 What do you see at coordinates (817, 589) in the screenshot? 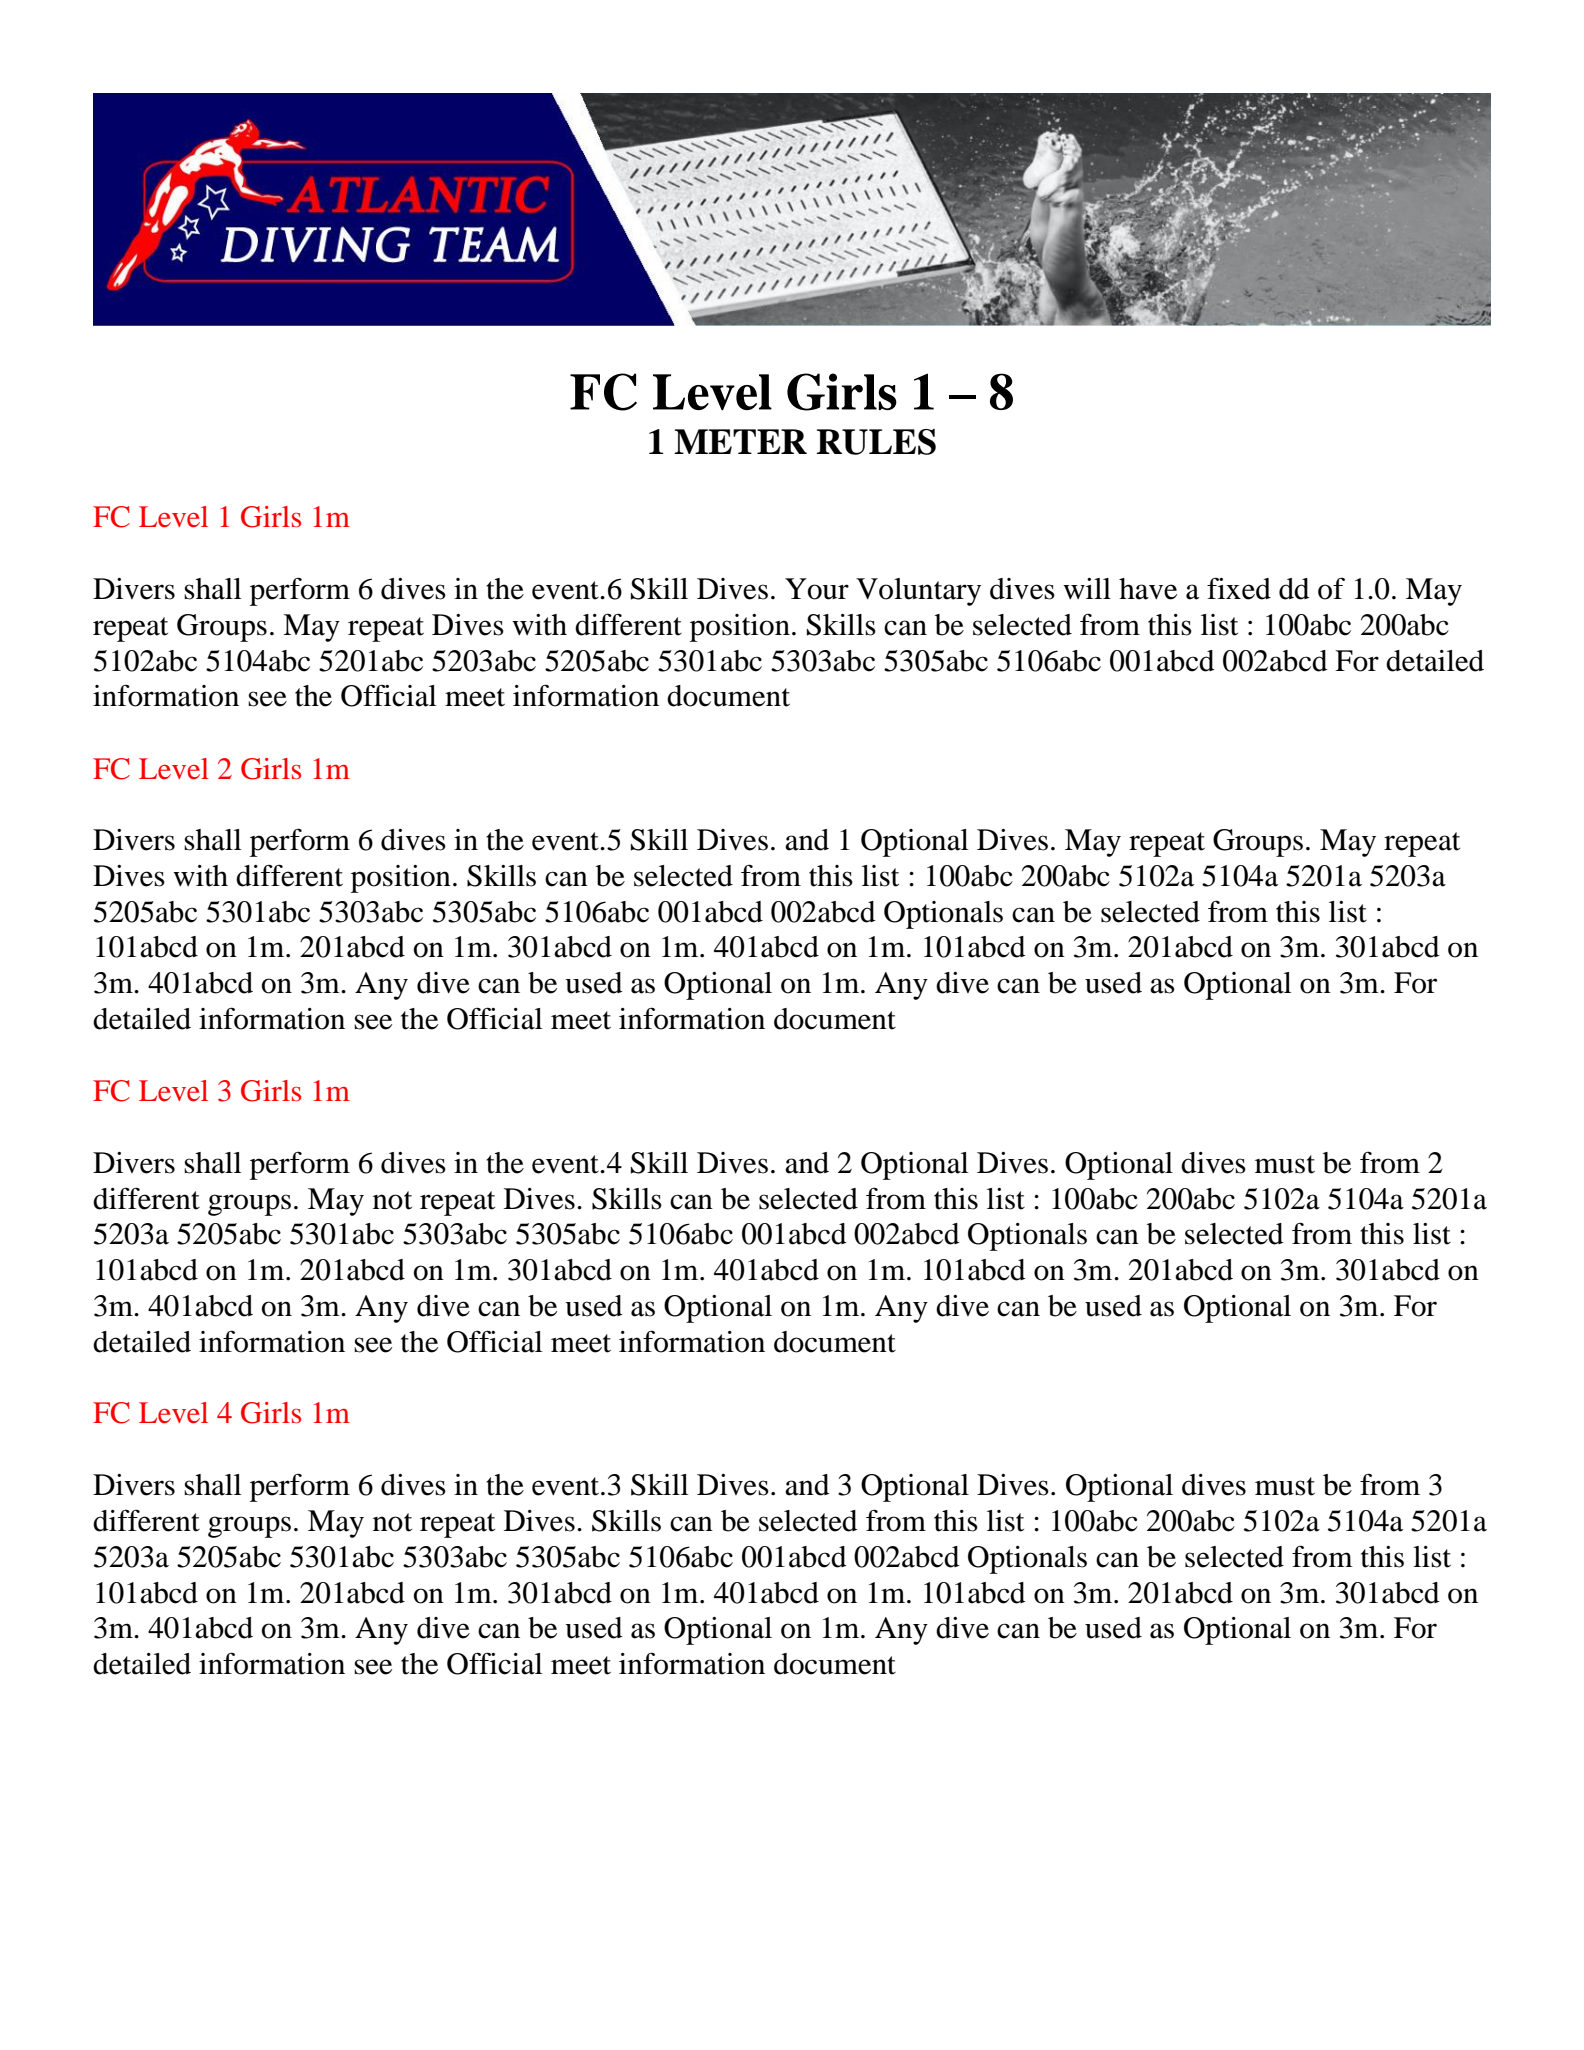
I see `Your` at bounding box center [817, 589].
